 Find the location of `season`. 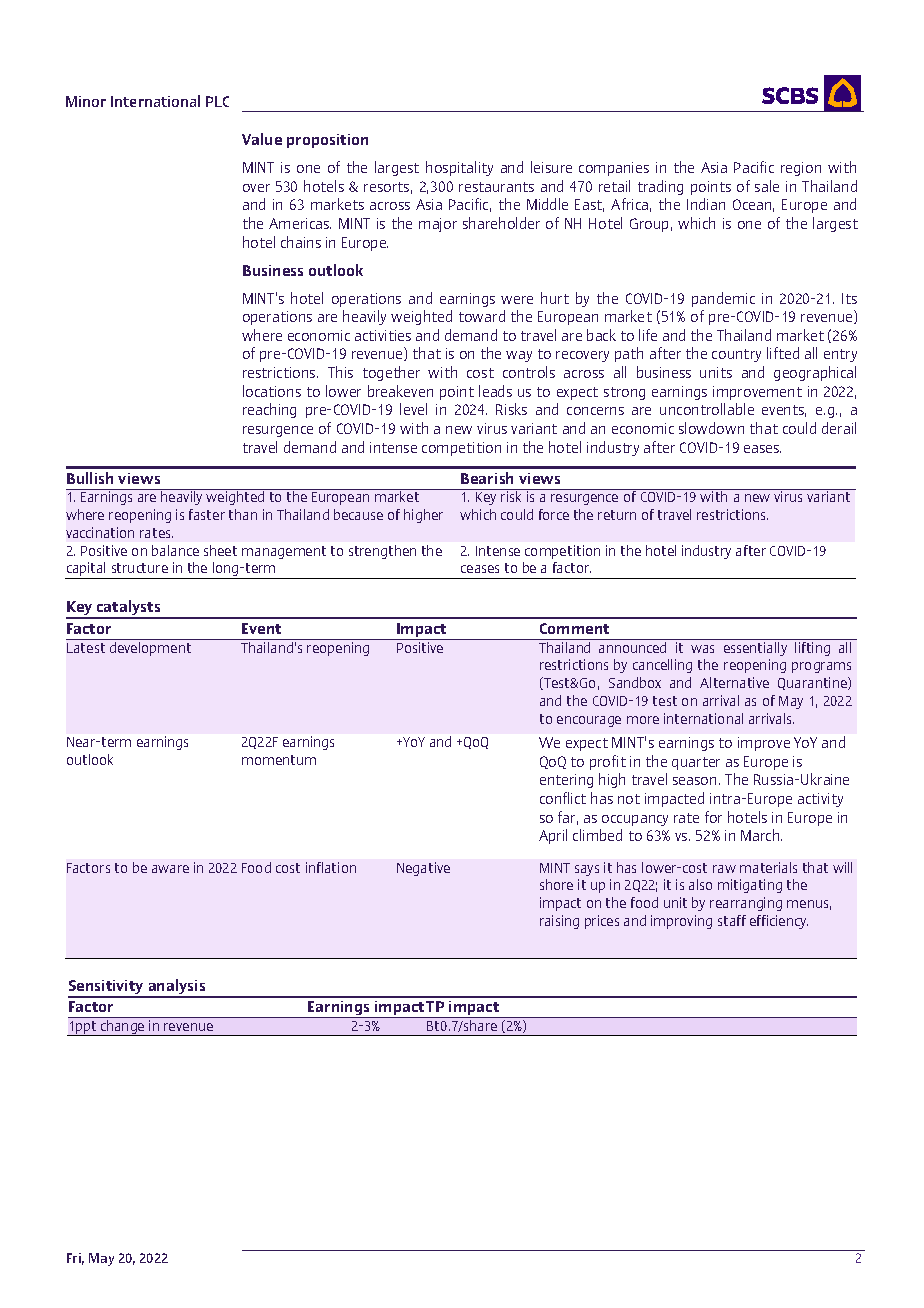

season is located at coordinates (694, 781).
